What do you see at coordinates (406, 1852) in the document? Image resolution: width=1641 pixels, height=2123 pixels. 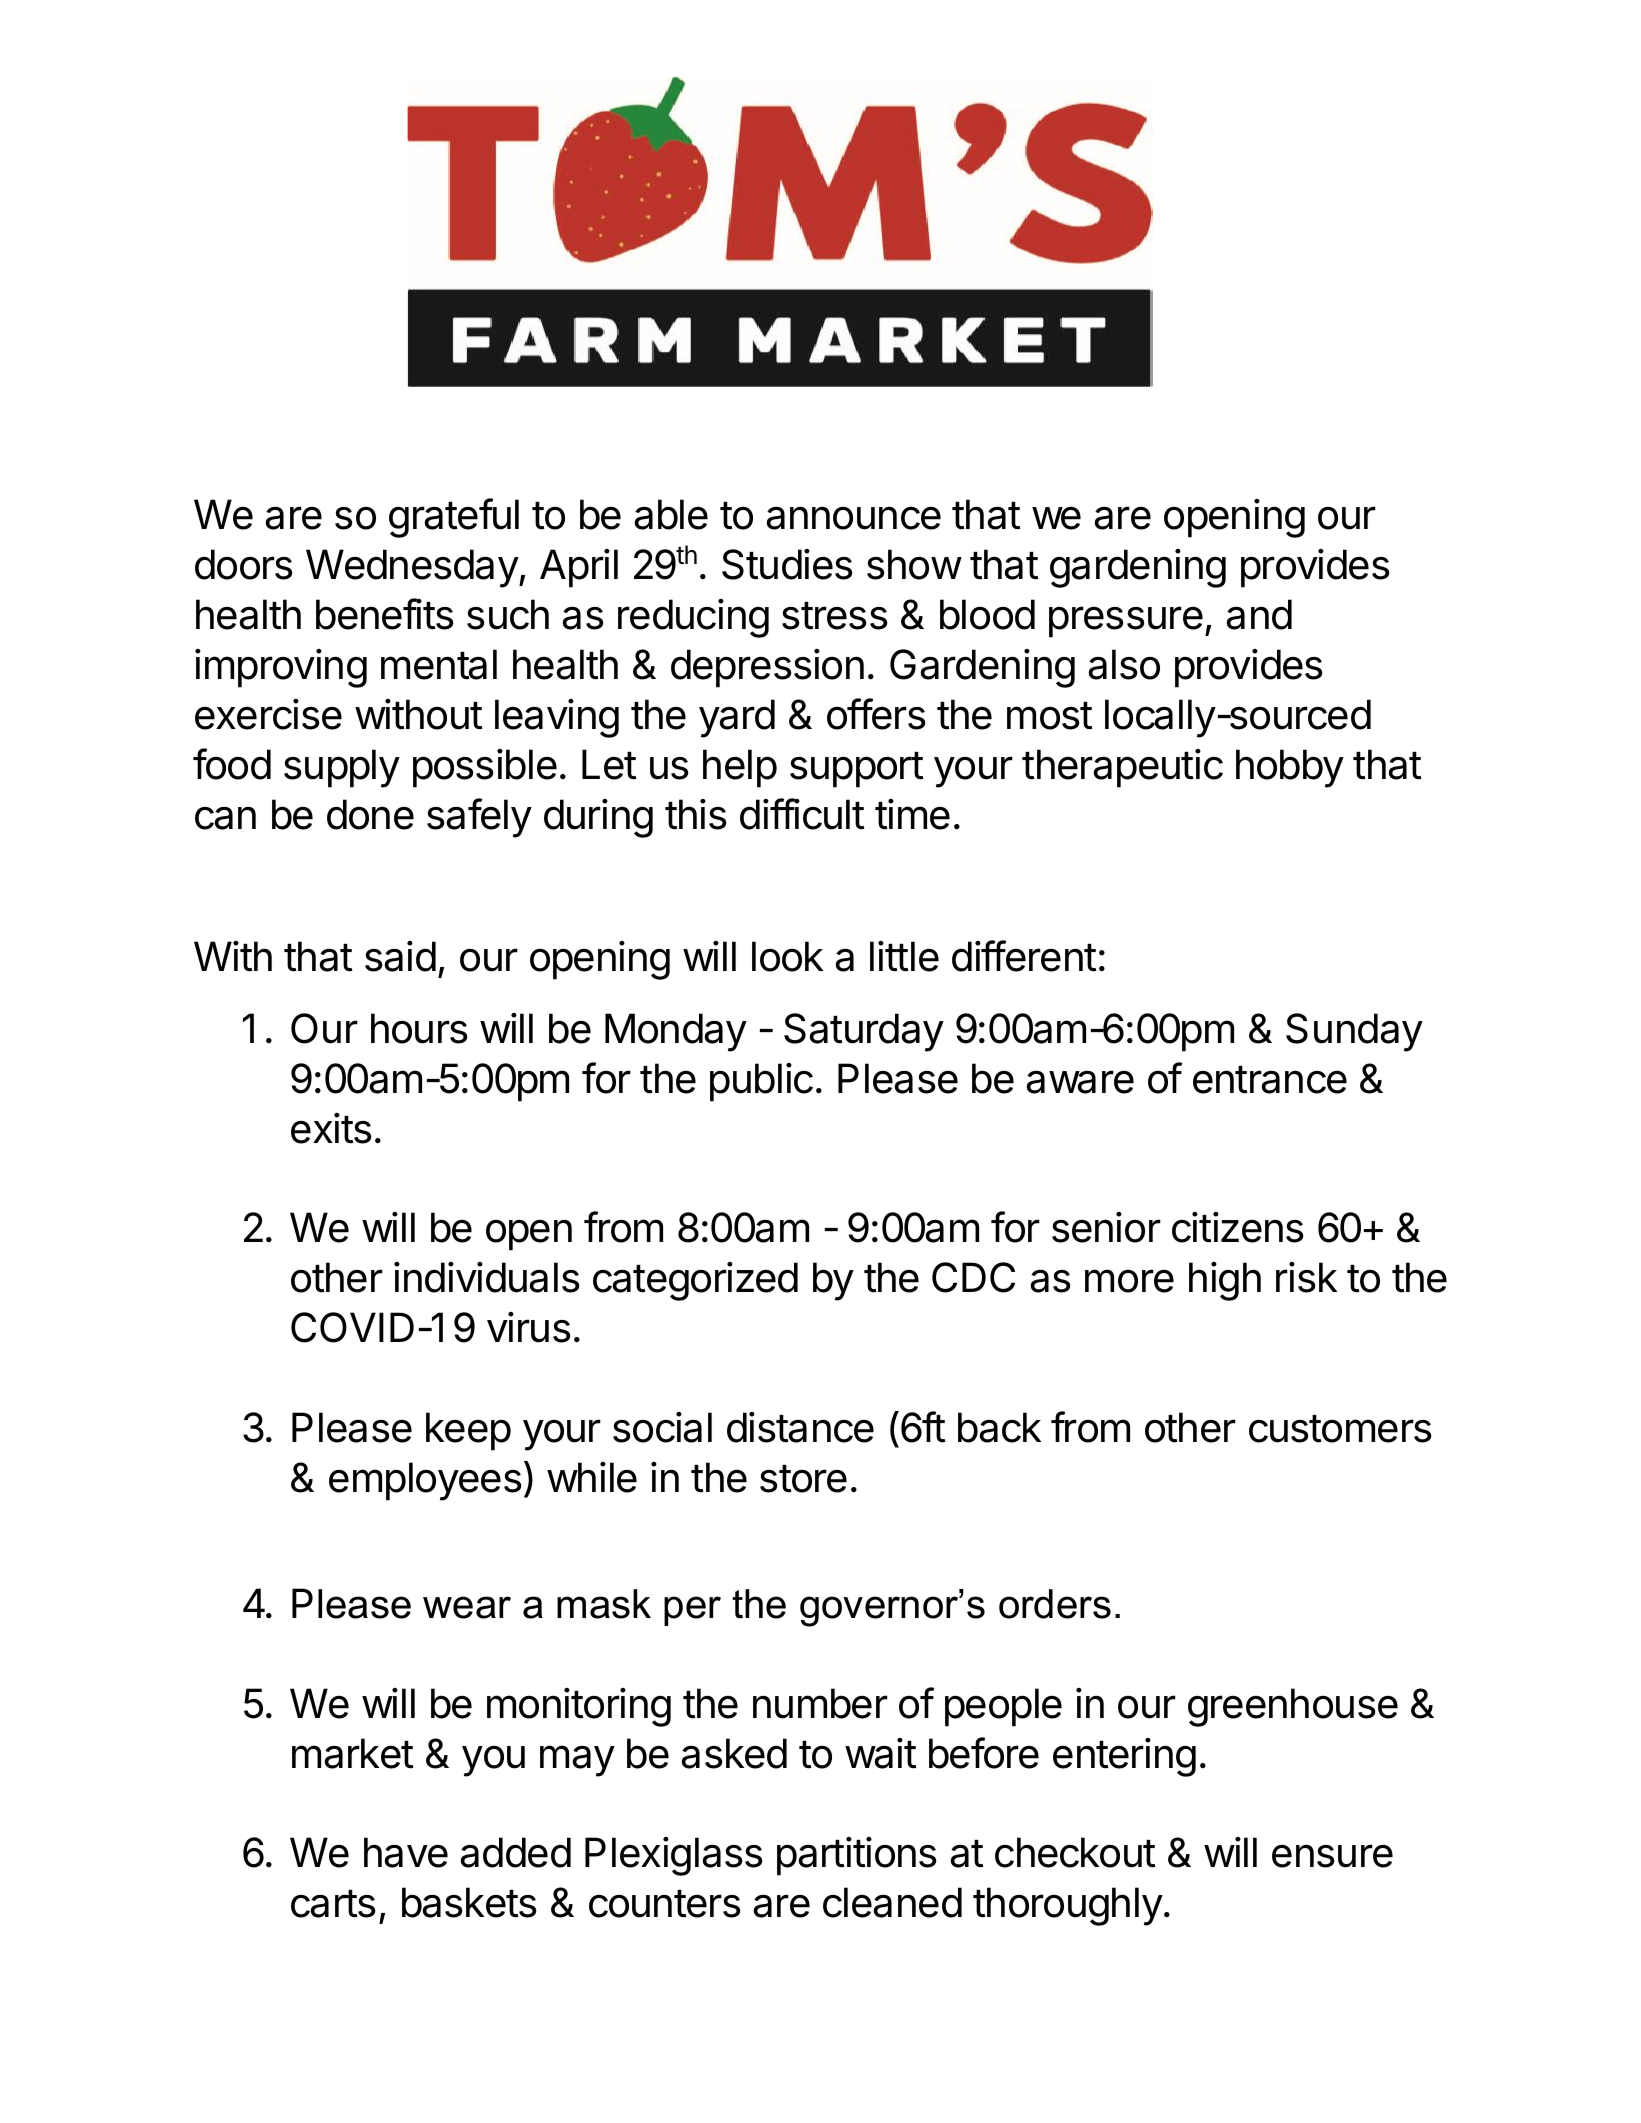 I see `have` at bounding box center [406, 1852].
